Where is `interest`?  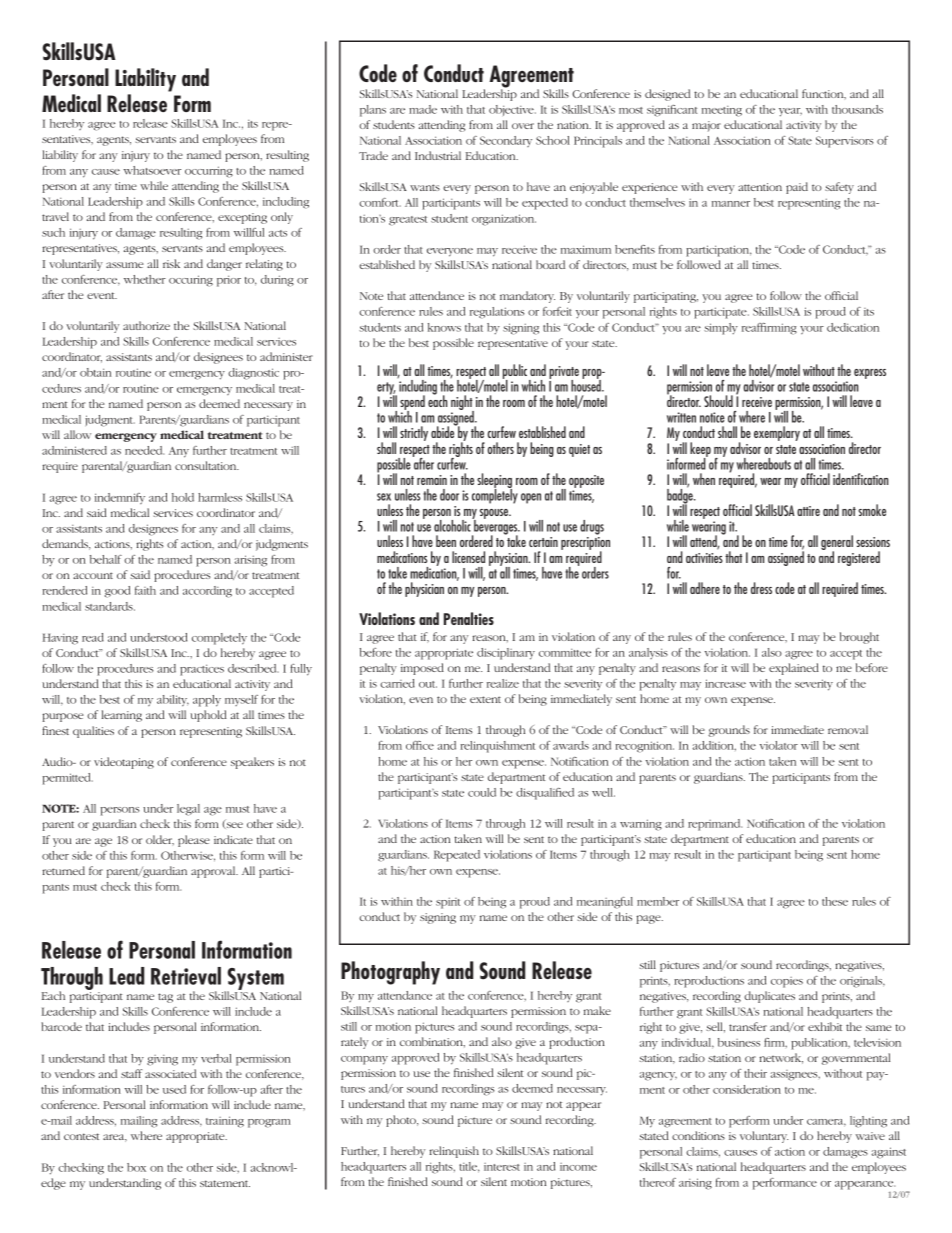 interest is located at coordinates (502, 1167).
